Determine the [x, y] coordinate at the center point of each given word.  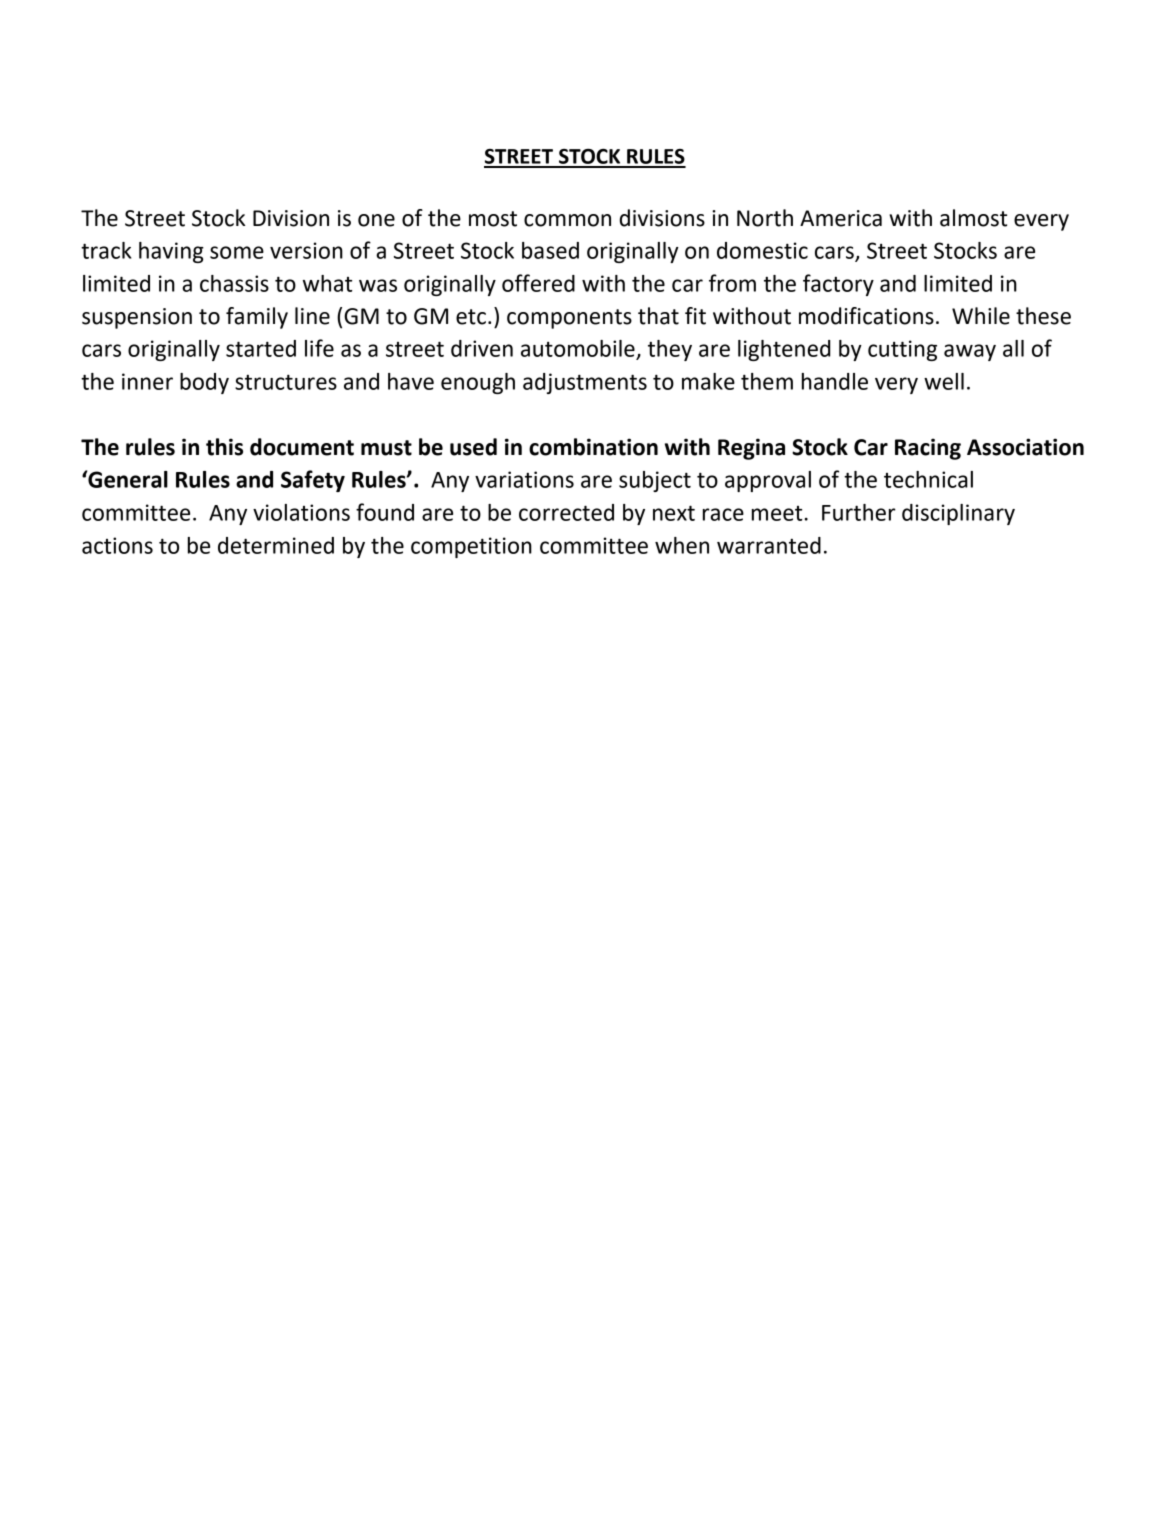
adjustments [585, 383]
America [841, 218]
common [567, 220]
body [204, 383]
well [944, 381]
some [237, 252]
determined [276, 545]
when [682, 545]
